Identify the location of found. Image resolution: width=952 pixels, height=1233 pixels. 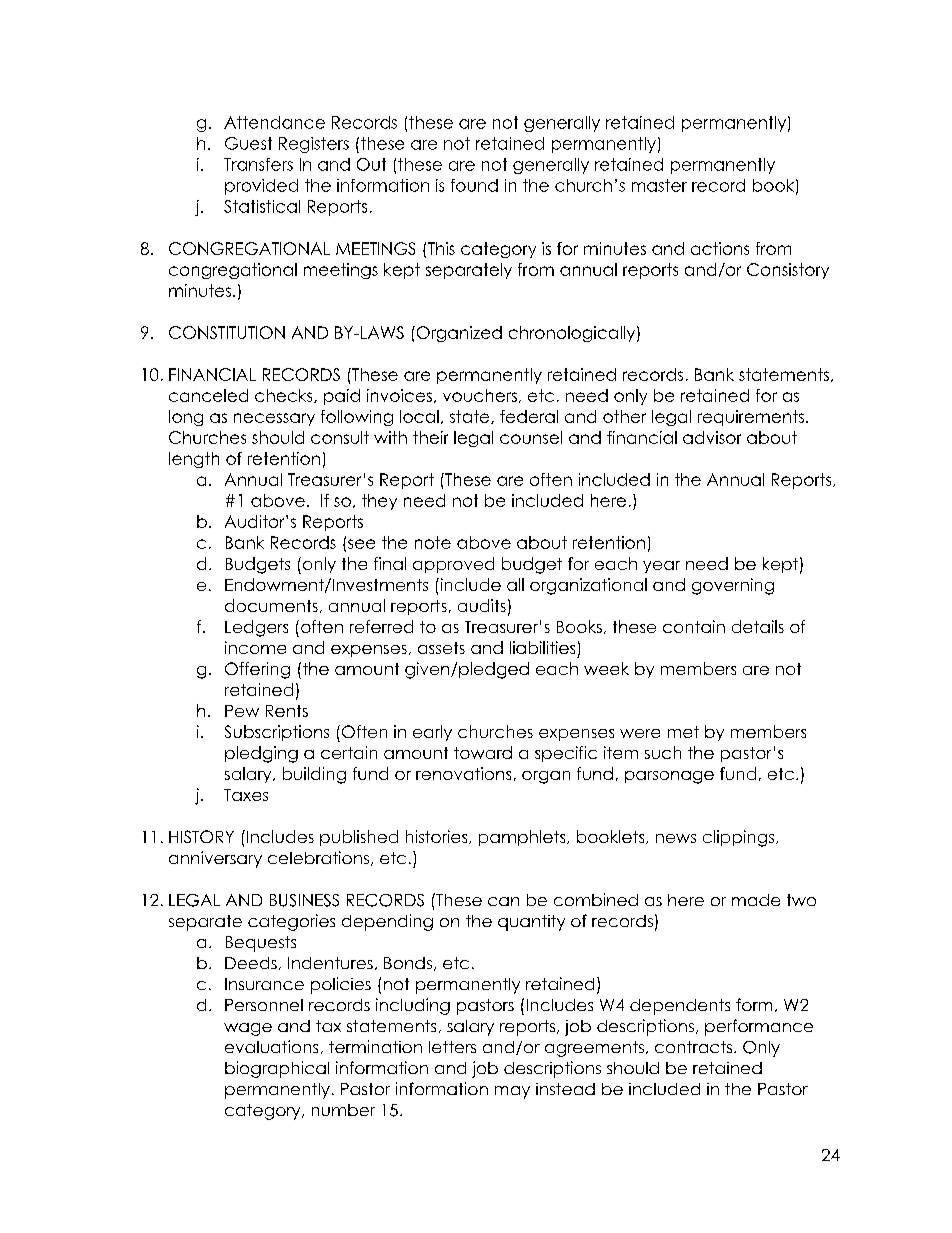
(474, 185).
